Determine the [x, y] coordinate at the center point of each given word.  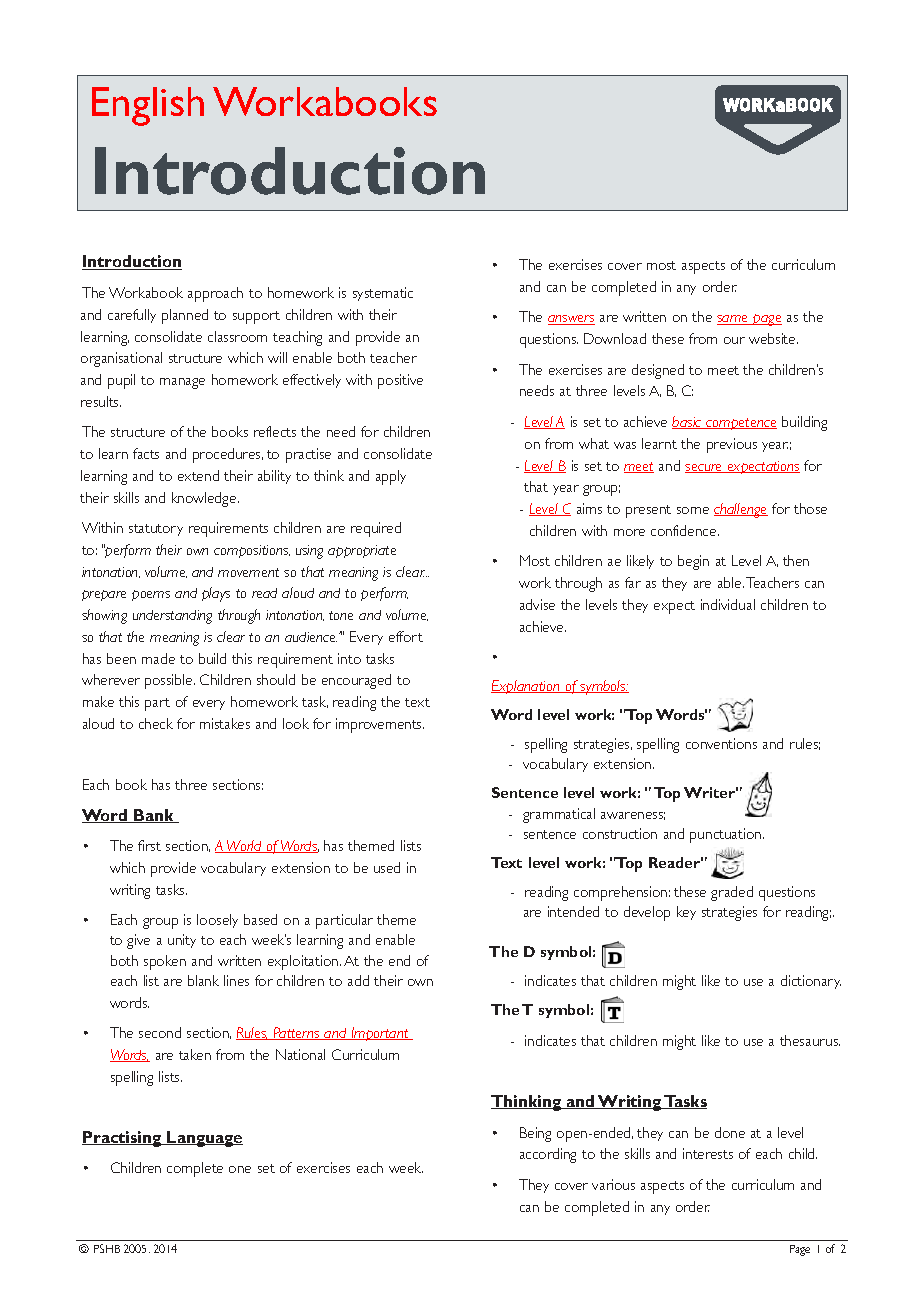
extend [198, 475]
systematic [383, 294]
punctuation [727, 835]
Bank [154, 816]
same [733, 320]
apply [391, 477]
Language [204, 1139]
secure [704, 468]
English [148, 106]
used [387, 867]
